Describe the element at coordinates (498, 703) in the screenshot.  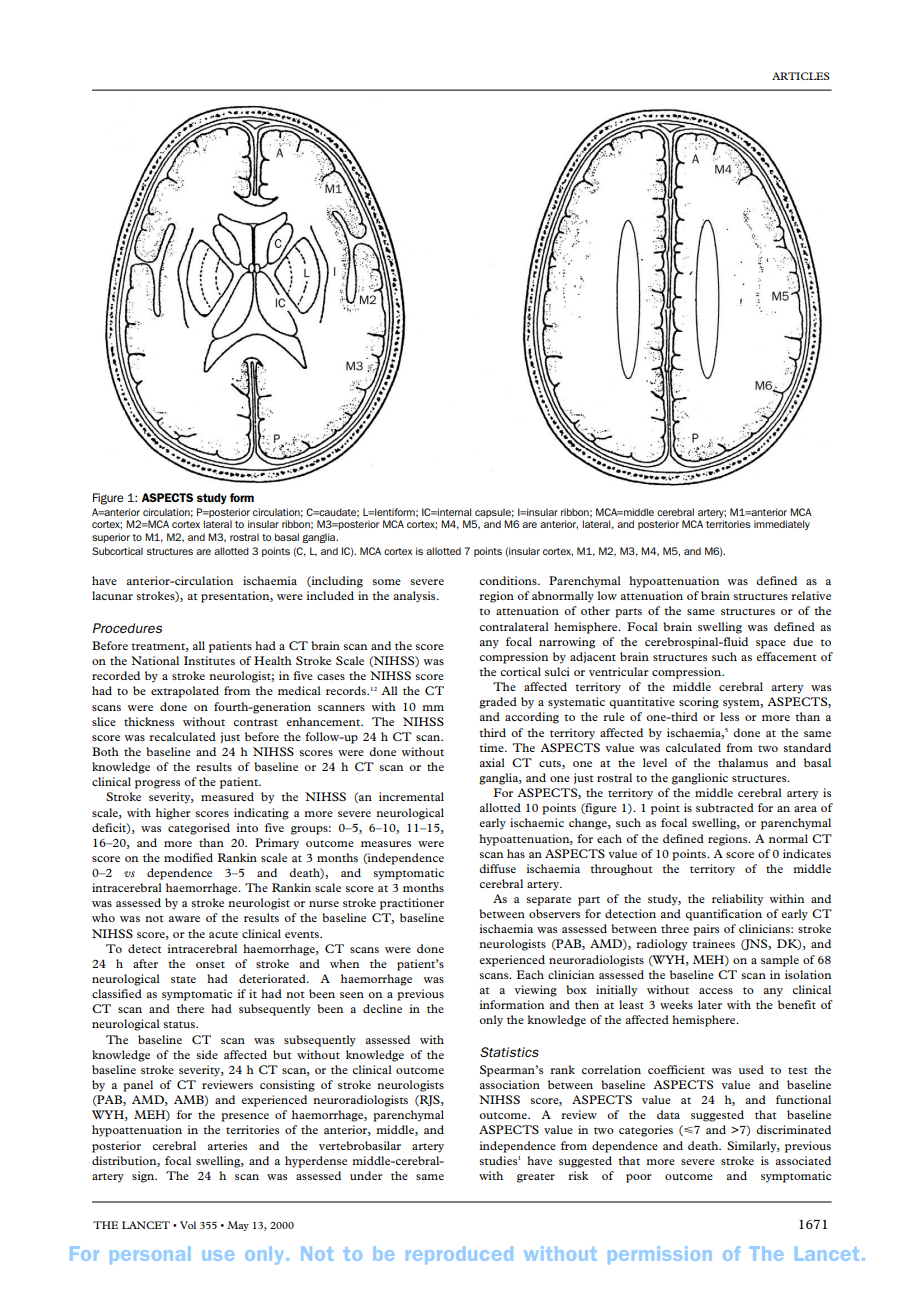
I see `graded` at that location.
